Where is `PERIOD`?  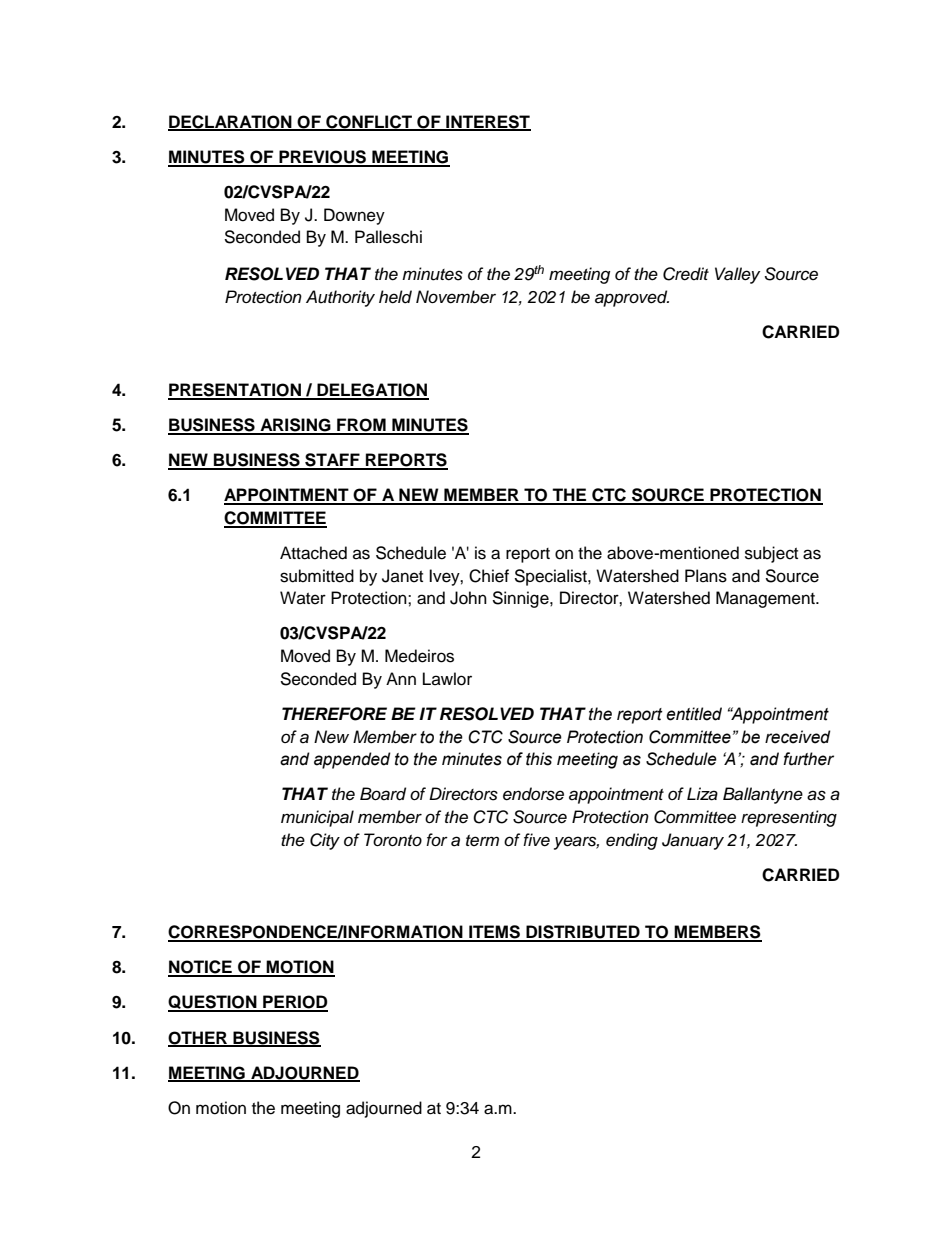 PERIOD is located at coordinates (294, 1003).
